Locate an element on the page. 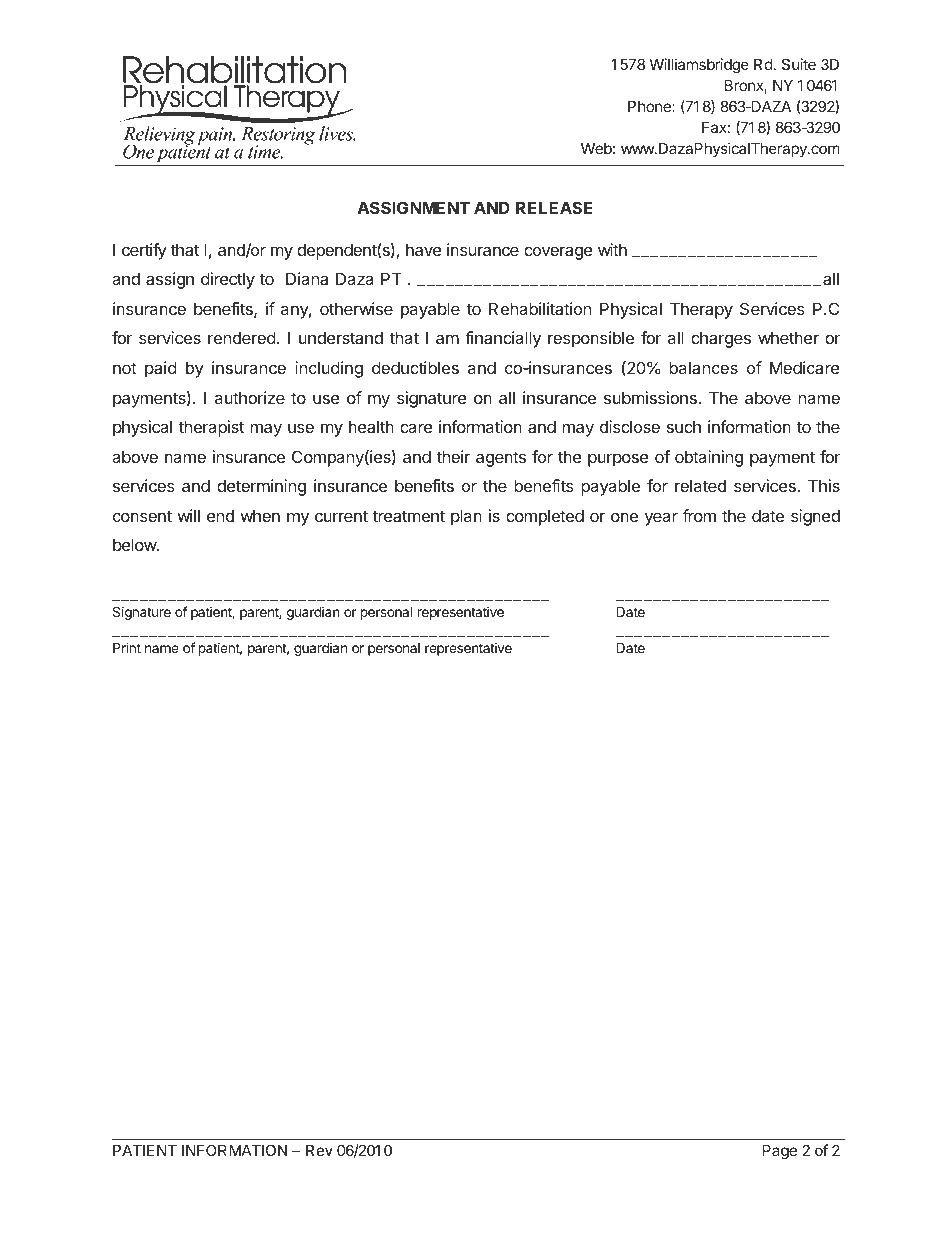 This document has height=1233, width=952. certify is located at coordinates (144, 251).
